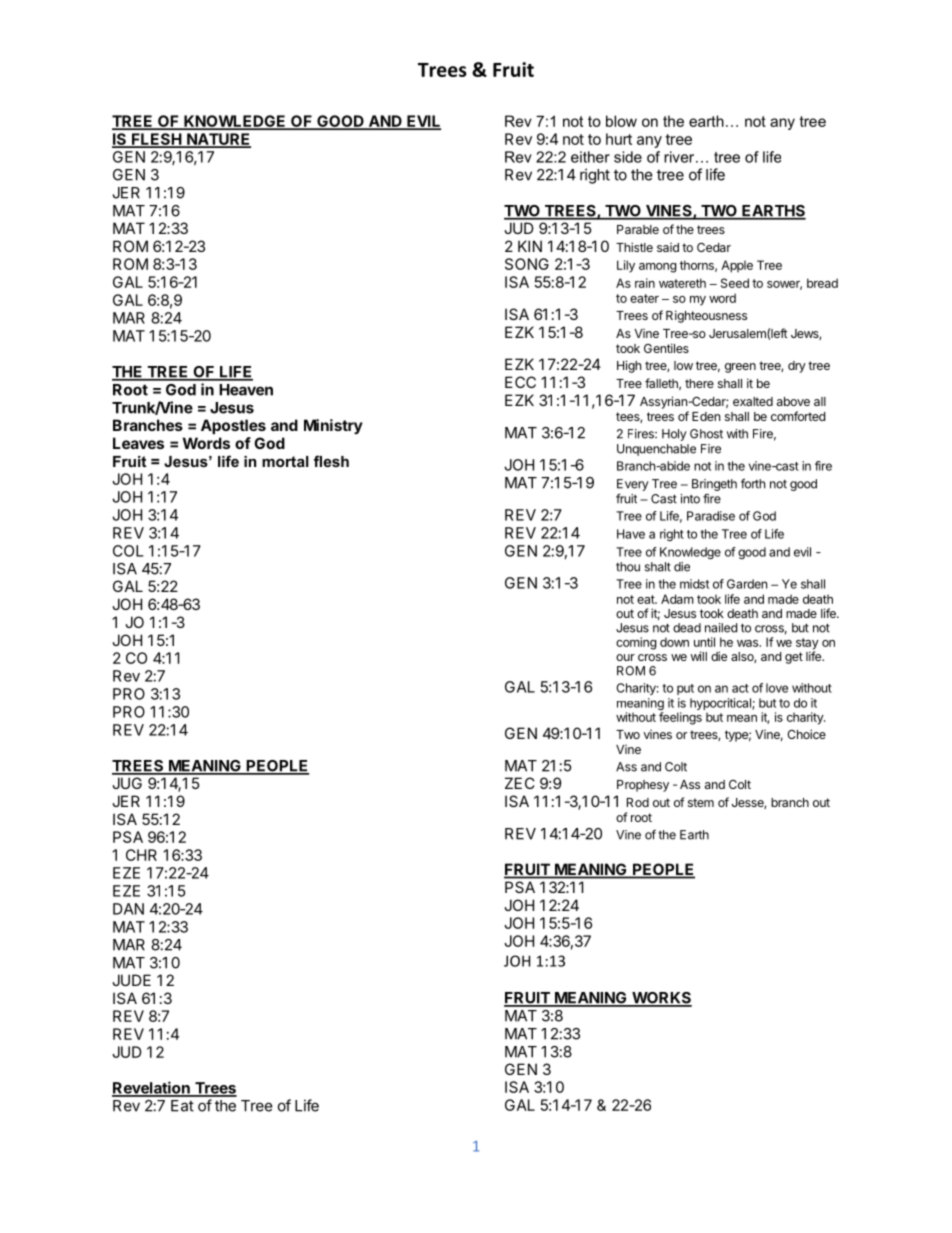 Image resolution: width=952 pixels, height=1233 pixels. I want to click on Heaven, so click(246, 390).
